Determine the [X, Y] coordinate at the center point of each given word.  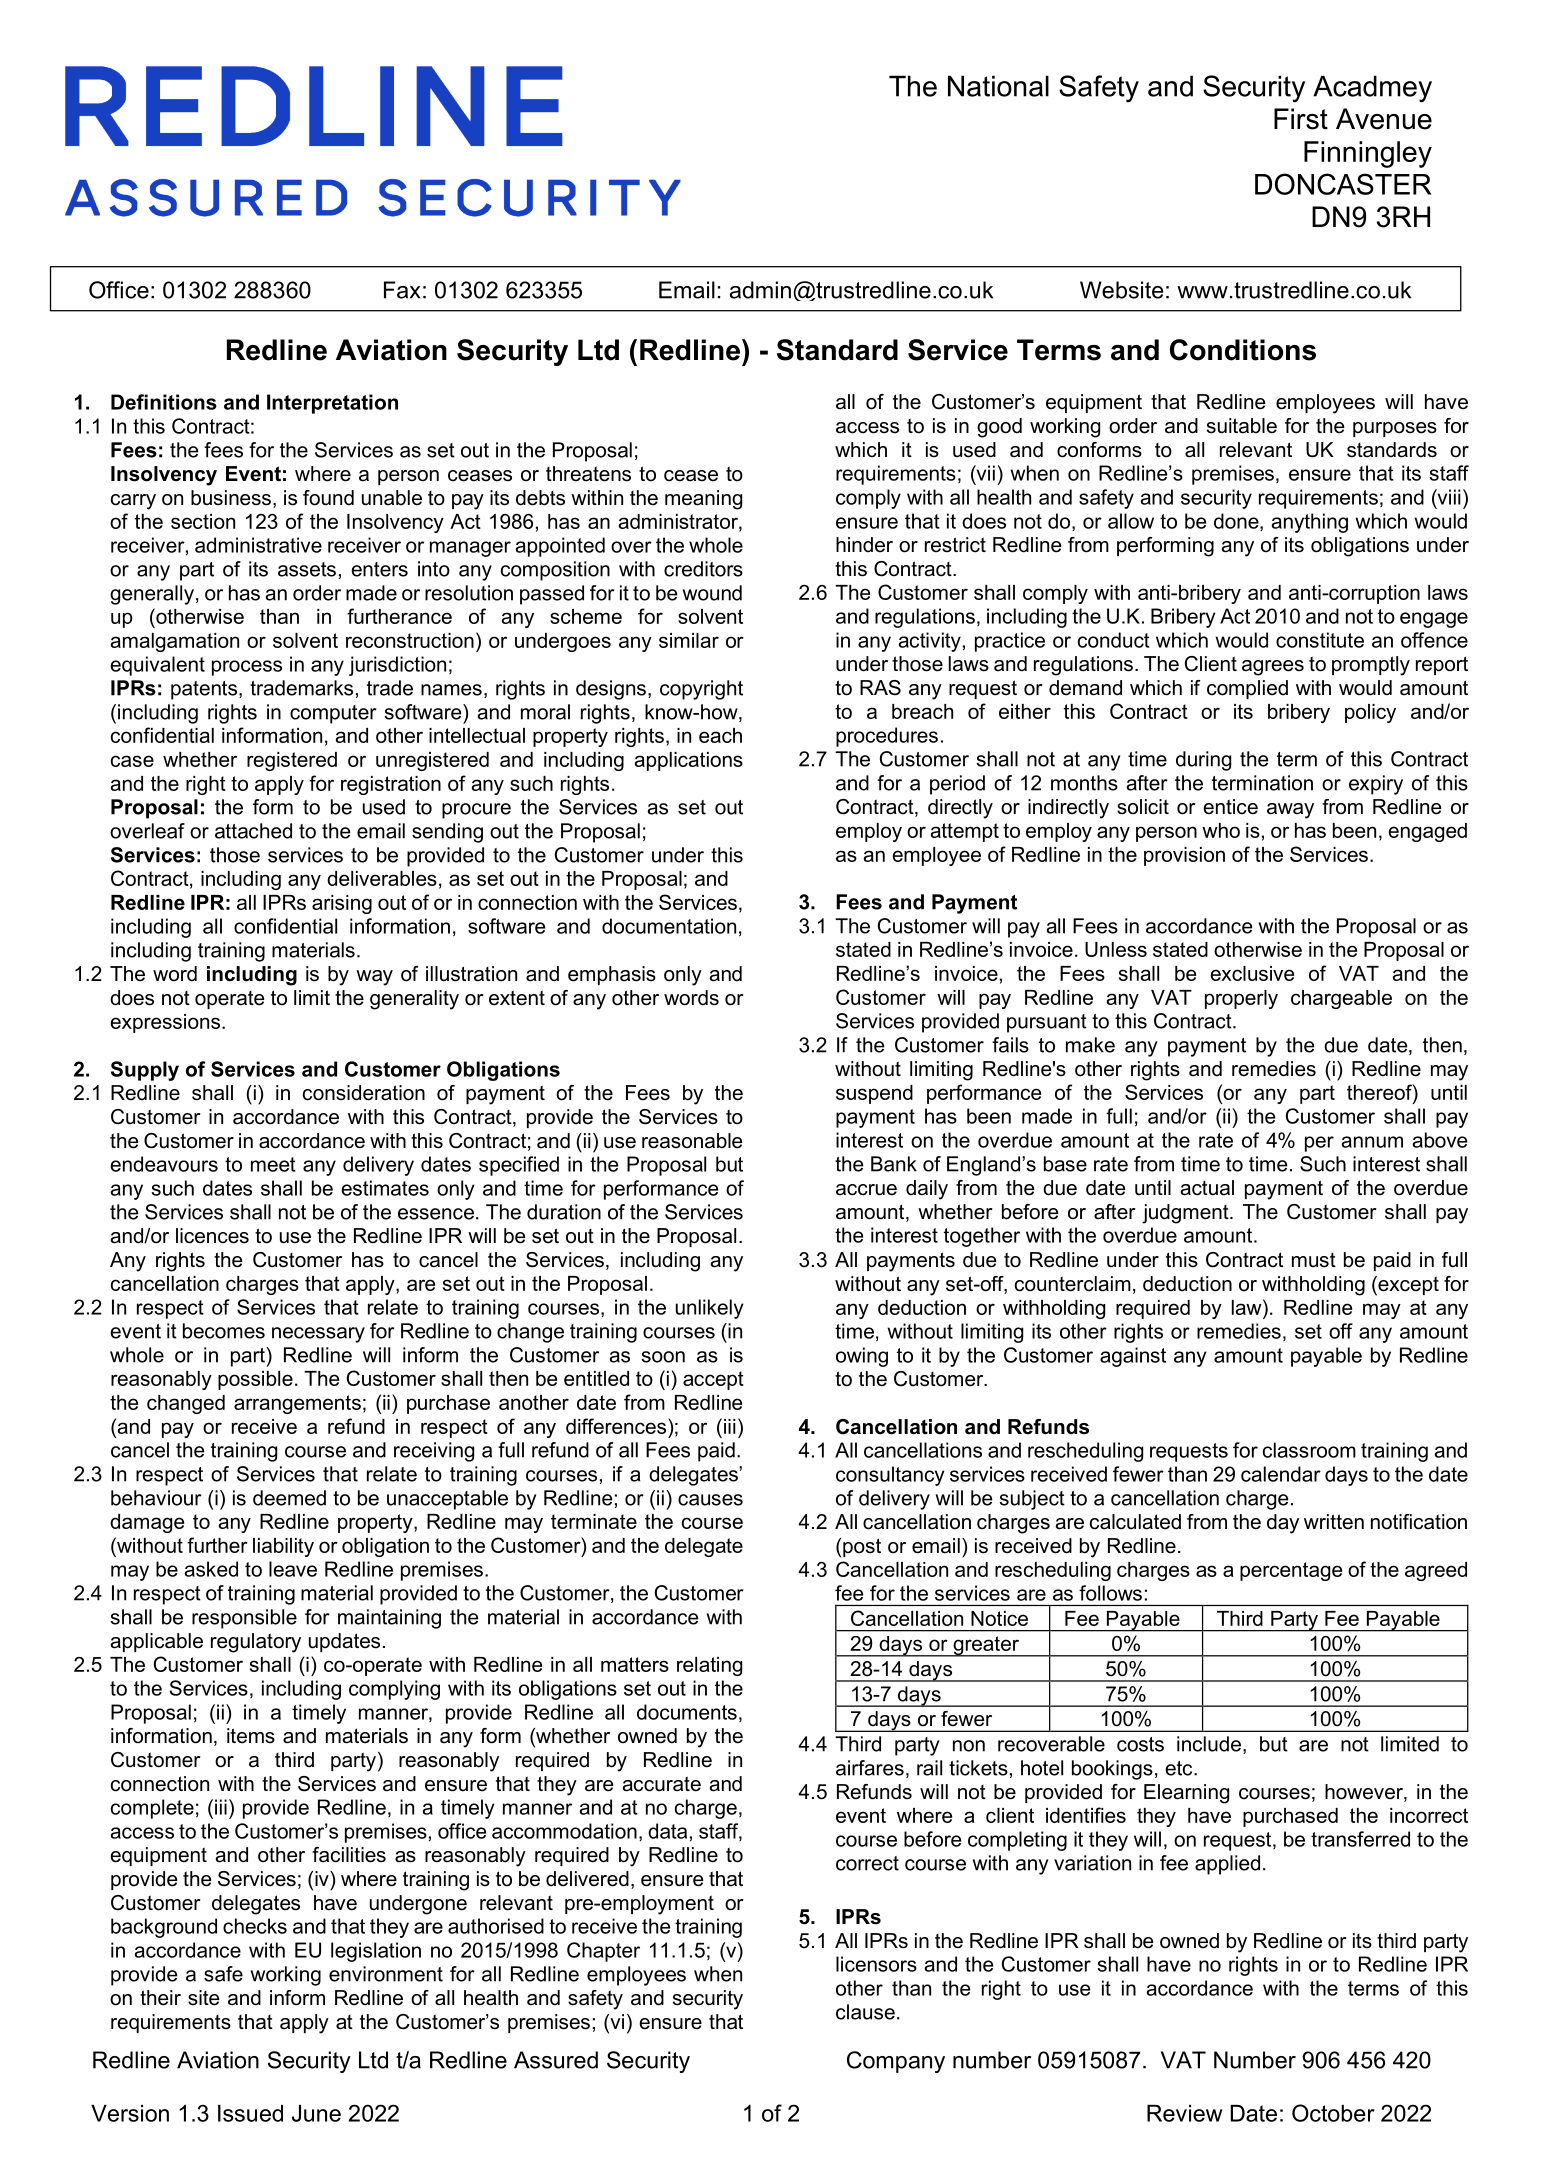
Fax [402, 290]
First [1301, 119]
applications [688, 761]
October [1333, 2113]
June [316, 2113]
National [998, 86]
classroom [1309, 1450]
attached [253, 831]
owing [862, 1357]
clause [865, 2012]
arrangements [297, 1404]
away [1290, 811]
